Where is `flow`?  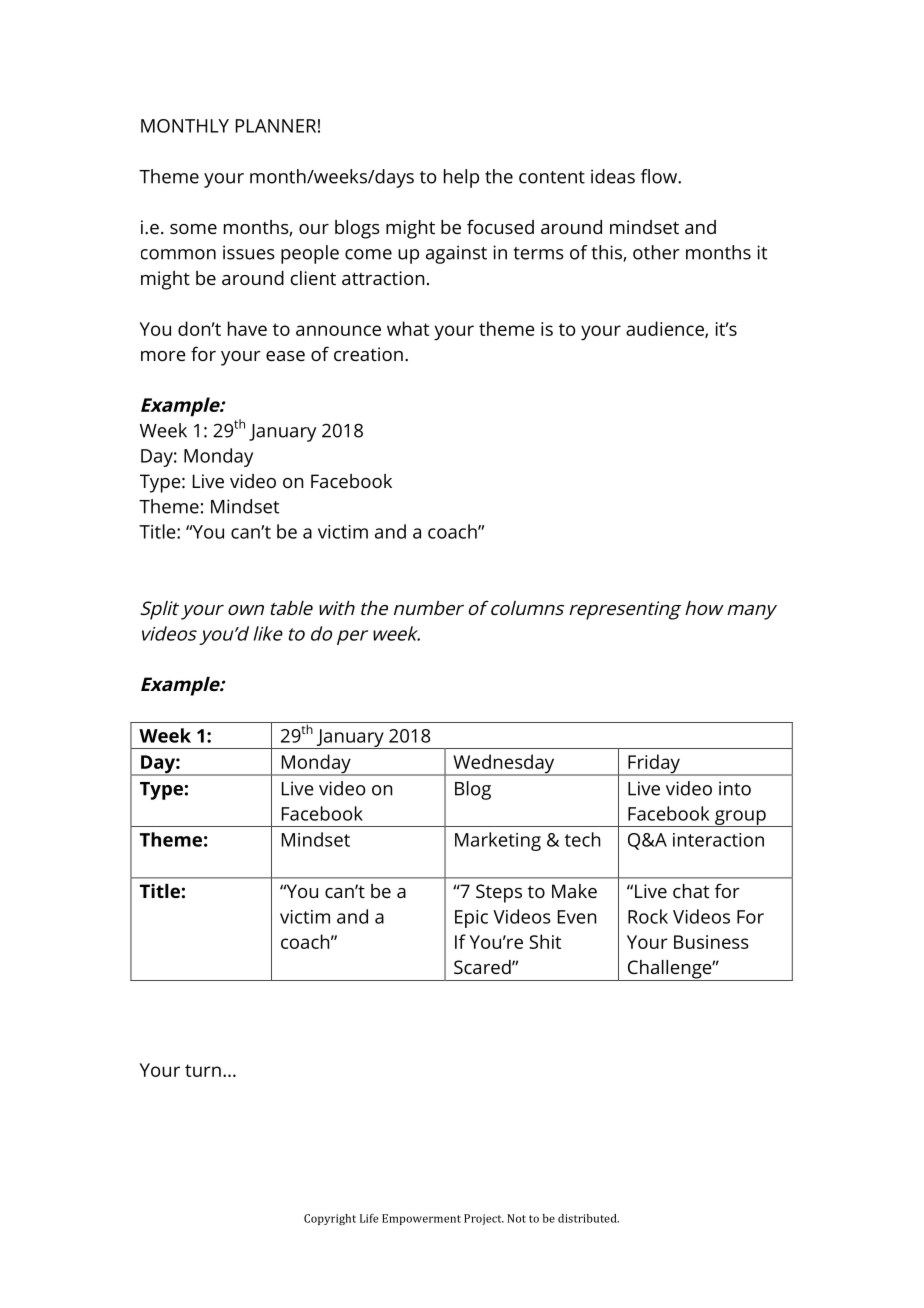 flow is located at coordinates (660, 176).
